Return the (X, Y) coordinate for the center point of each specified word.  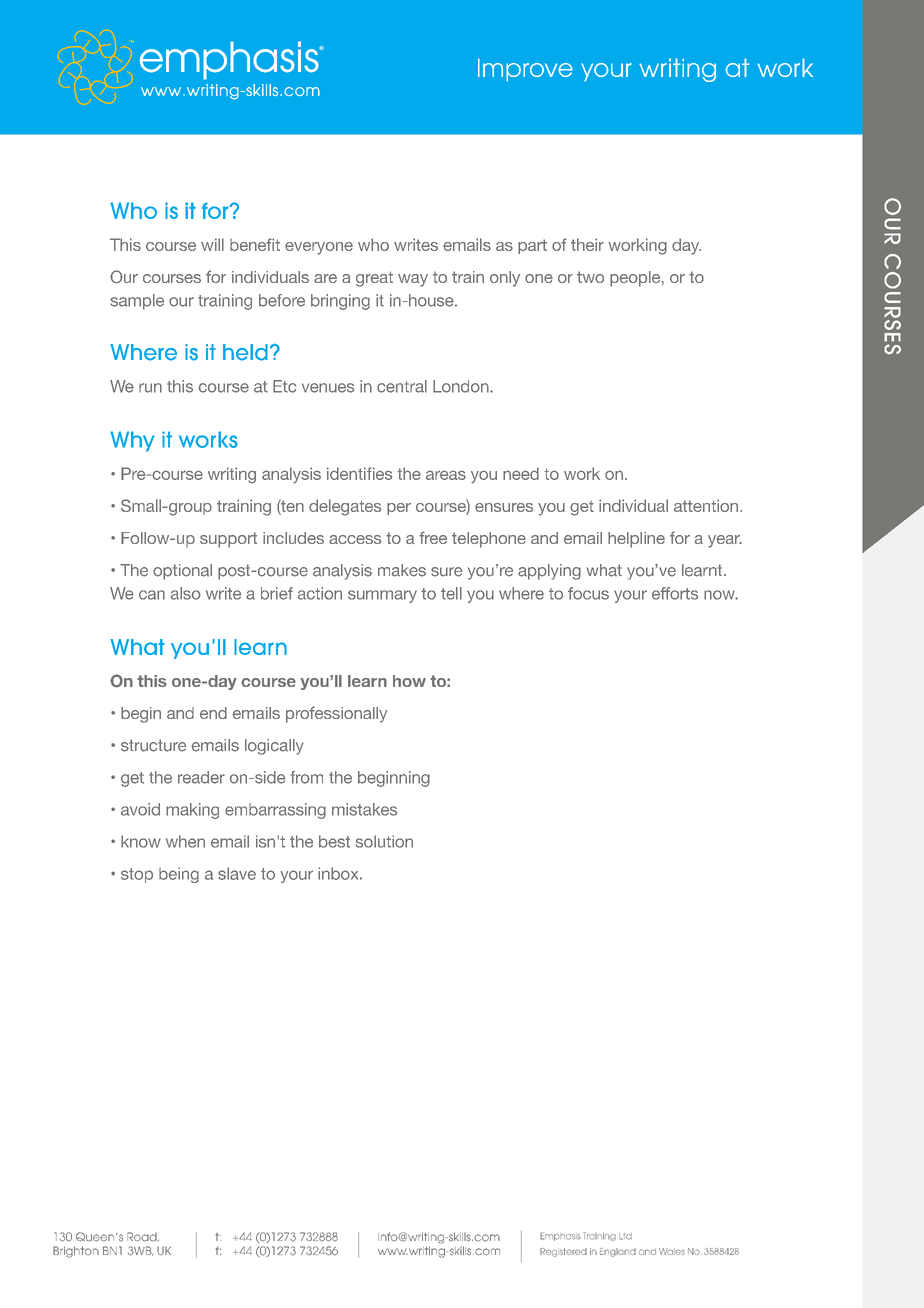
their (587, 244)
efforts (675, 593)
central (402, 386)
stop (137, 875)
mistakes (364, 809)
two (590, 277)
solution (384, 841)
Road (143, 1237)
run (150, 388)
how (409, 681)
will (212, 244)
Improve (525, 70)
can (152, 595)
